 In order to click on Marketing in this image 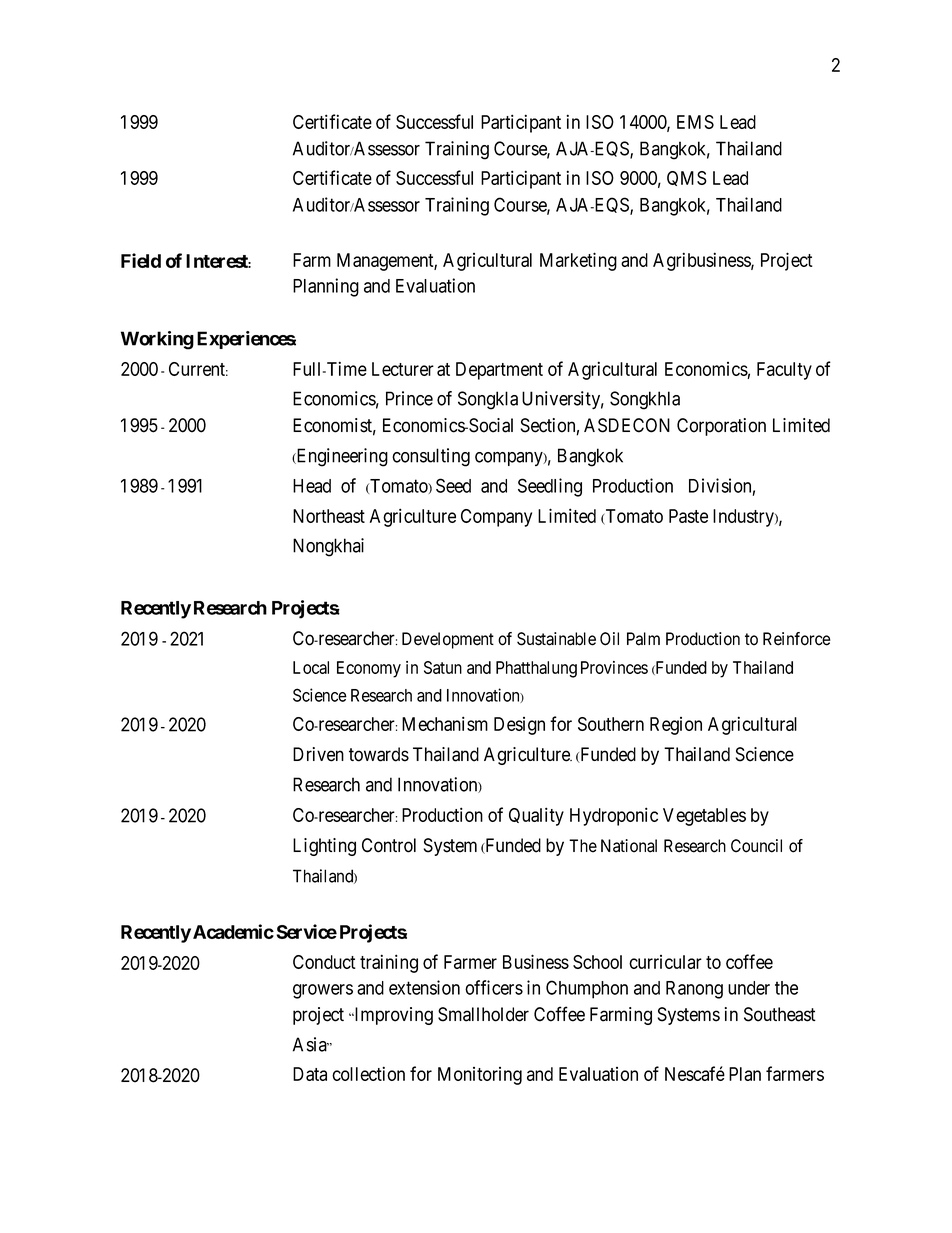, I will do `click(578, 261)`.
